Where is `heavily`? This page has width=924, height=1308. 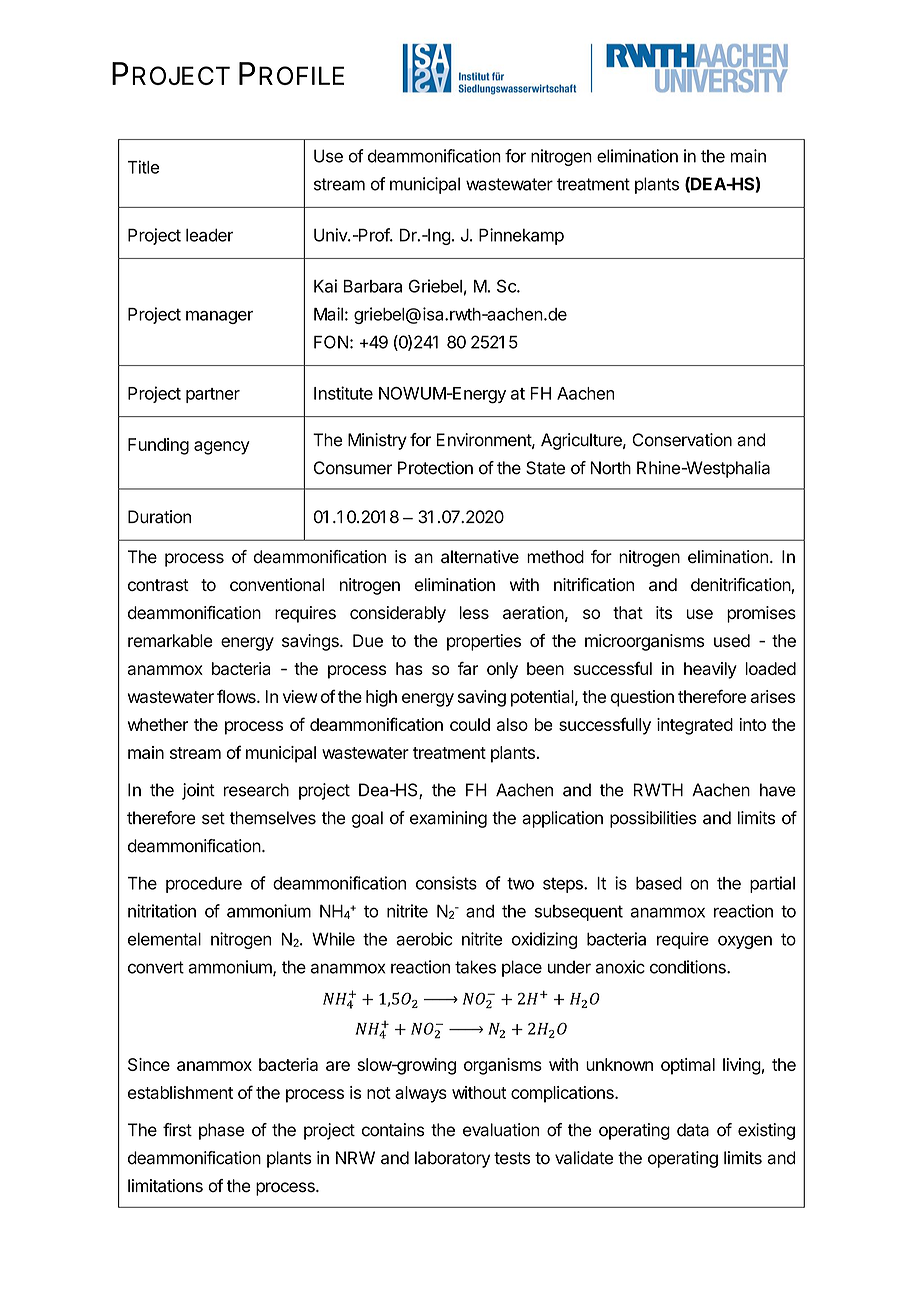
heavily is located at coordinates (710, 670).
